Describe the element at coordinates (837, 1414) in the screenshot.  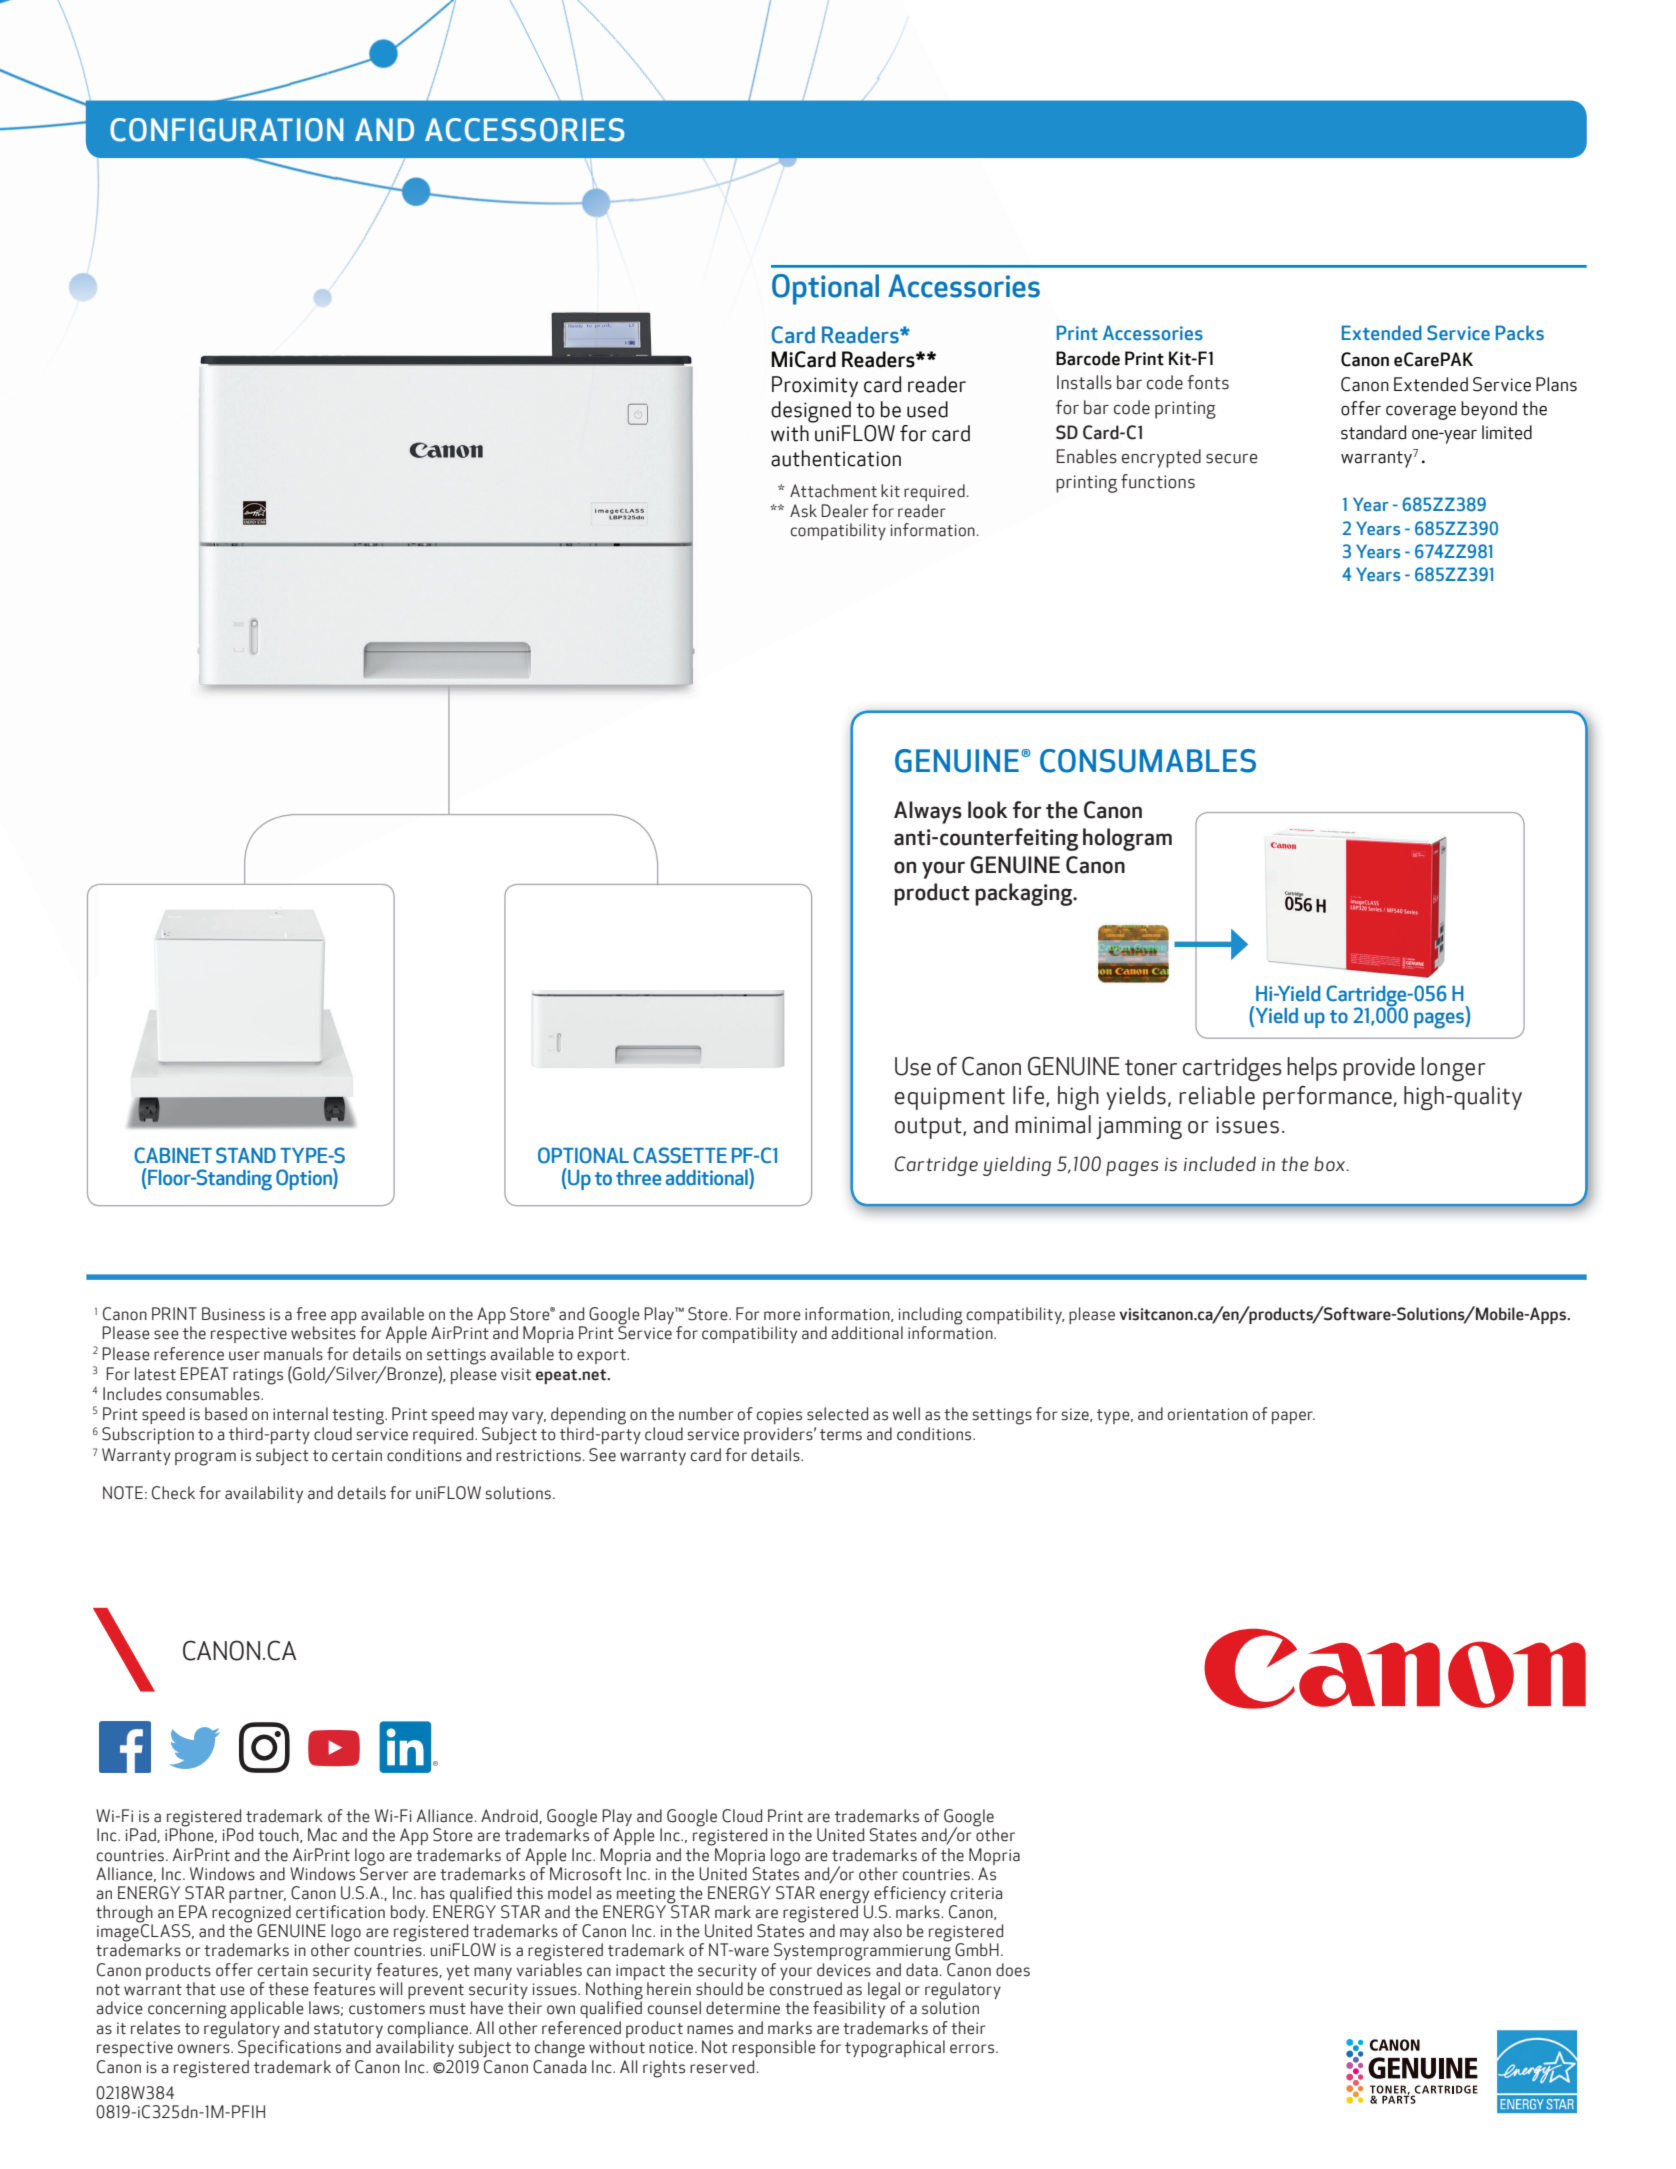
I see `selected` at that location.
